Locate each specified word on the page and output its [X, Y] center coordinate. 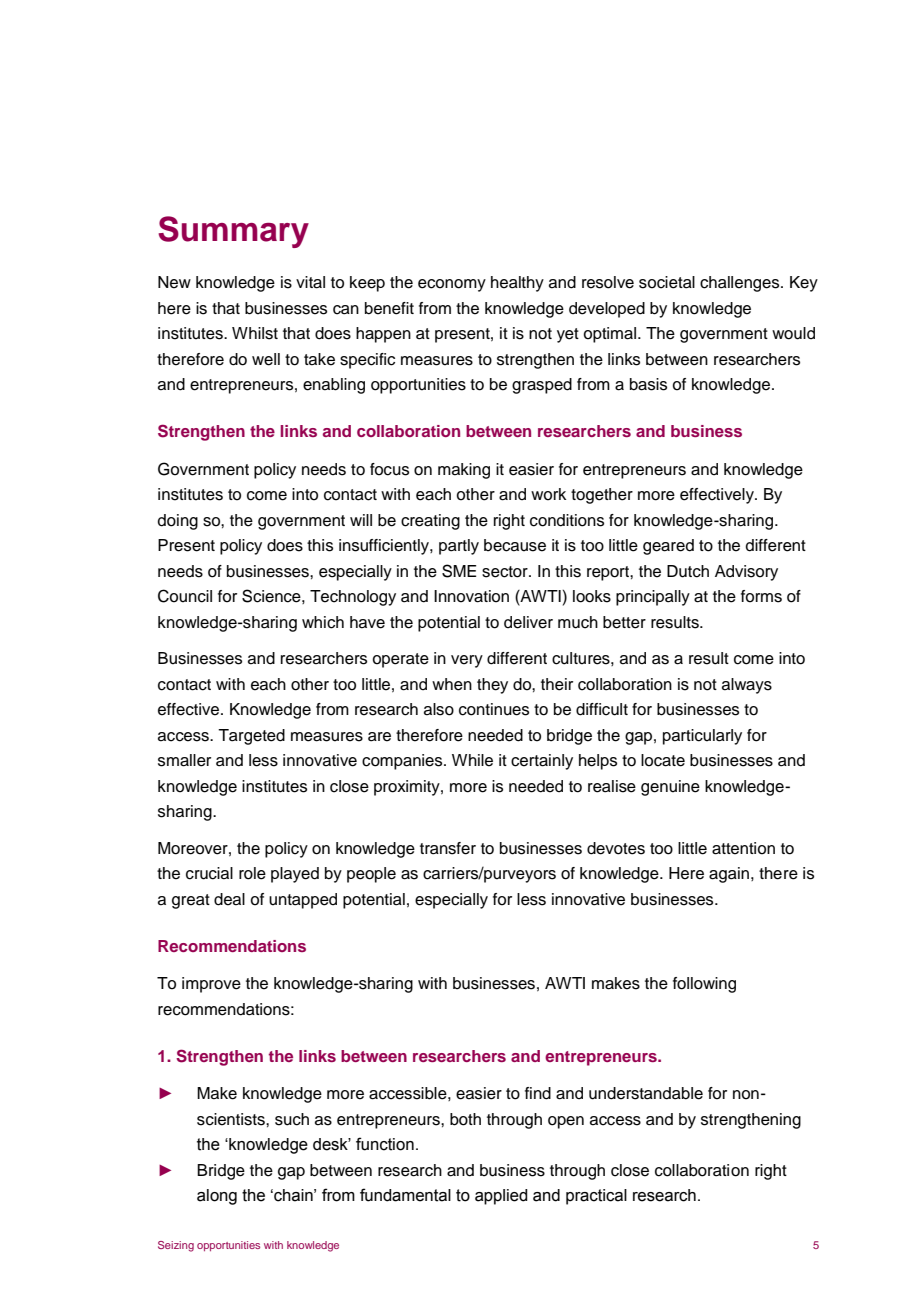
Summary [233, 232]
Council [185, 596]
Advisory [746, 573]
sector [506, 572]
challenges [741, 284]
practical [596, 1197]
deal [229, 899]
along [217, 1197]
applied [501, 1197]
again [729, 875]
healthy [517, 284]
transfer [448, 848]
